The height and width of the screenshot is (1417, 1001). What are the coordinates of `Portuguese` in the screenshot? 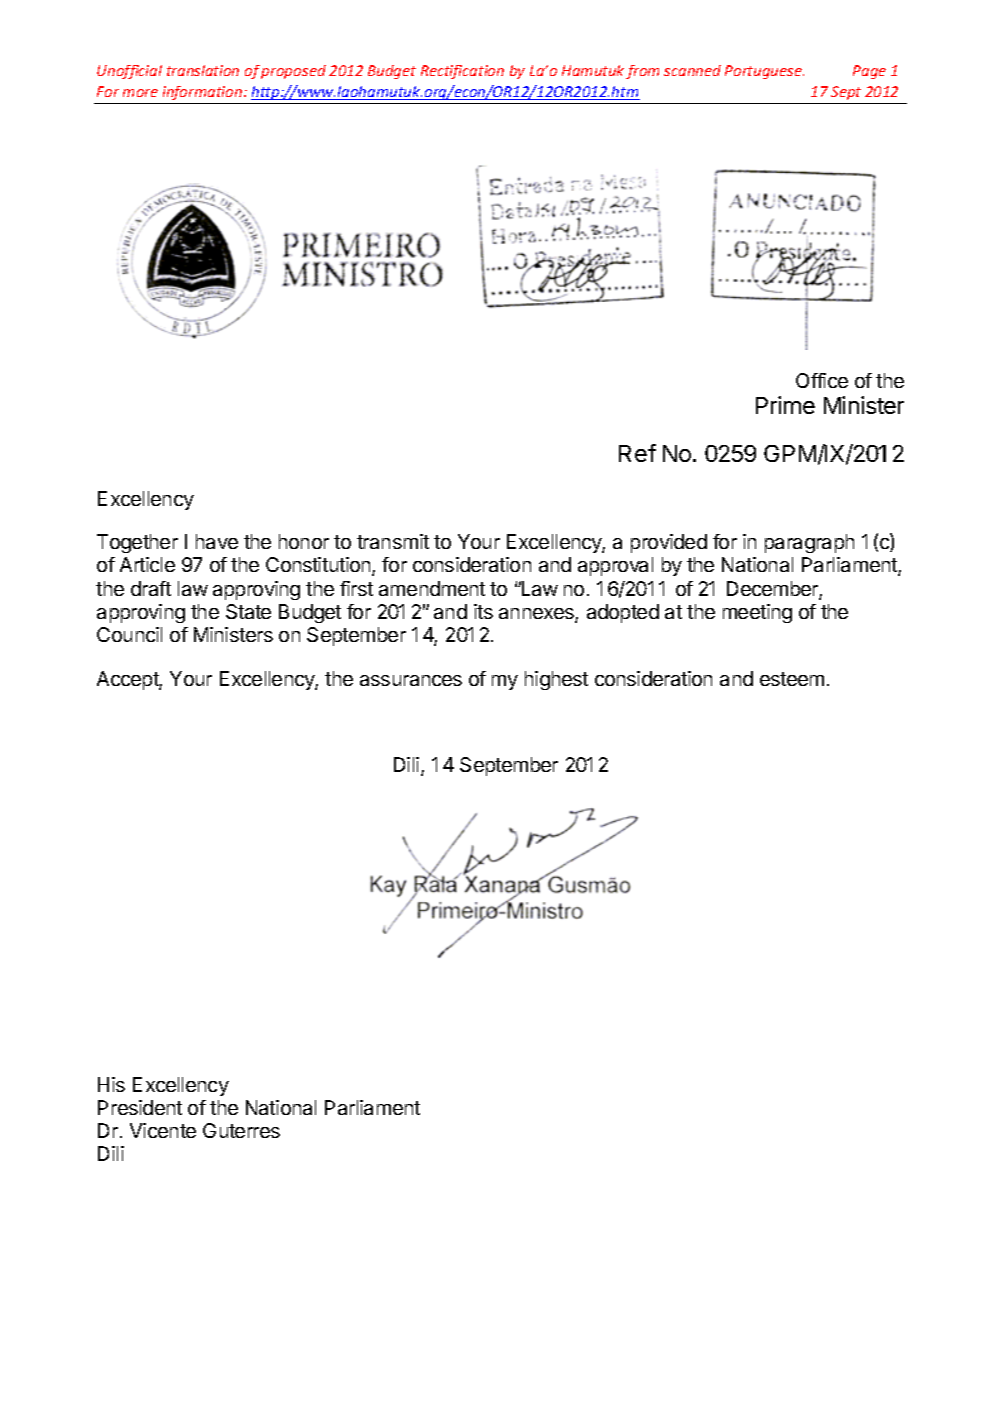 It's located at (764, 72).
